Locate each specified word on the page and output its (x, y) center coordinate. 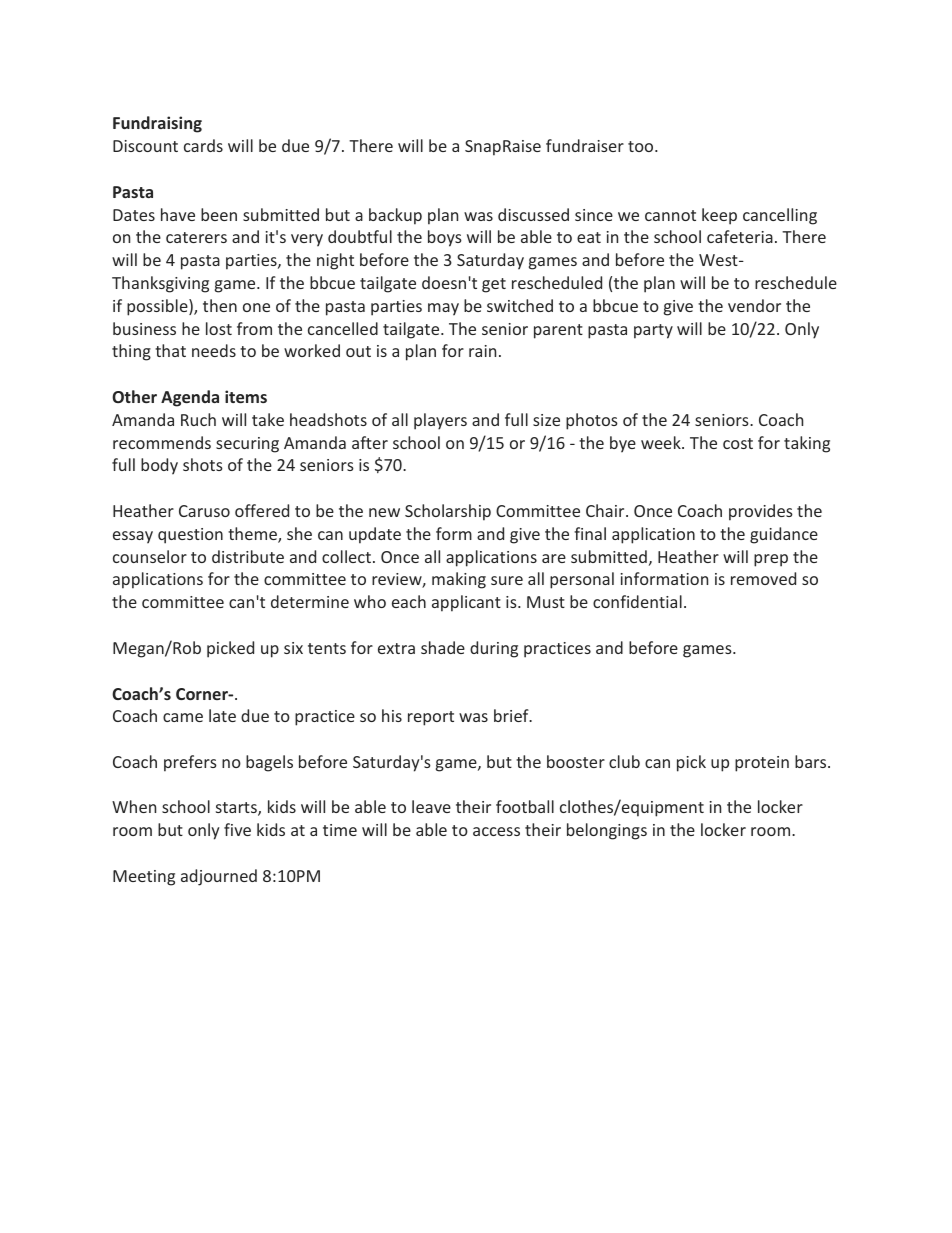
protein (762, 764)
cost (738, 443)
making (459, 580)
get (494, 285)
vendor (754, 305)
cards (203, 145)
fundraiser (585, 145)
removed (763, 578)
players (440, 421)
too (642, 146)
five (237, 829)
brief (512, 715)
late (222, 715)
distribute (248, 556)
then (220, 305)
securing (247, 445)
